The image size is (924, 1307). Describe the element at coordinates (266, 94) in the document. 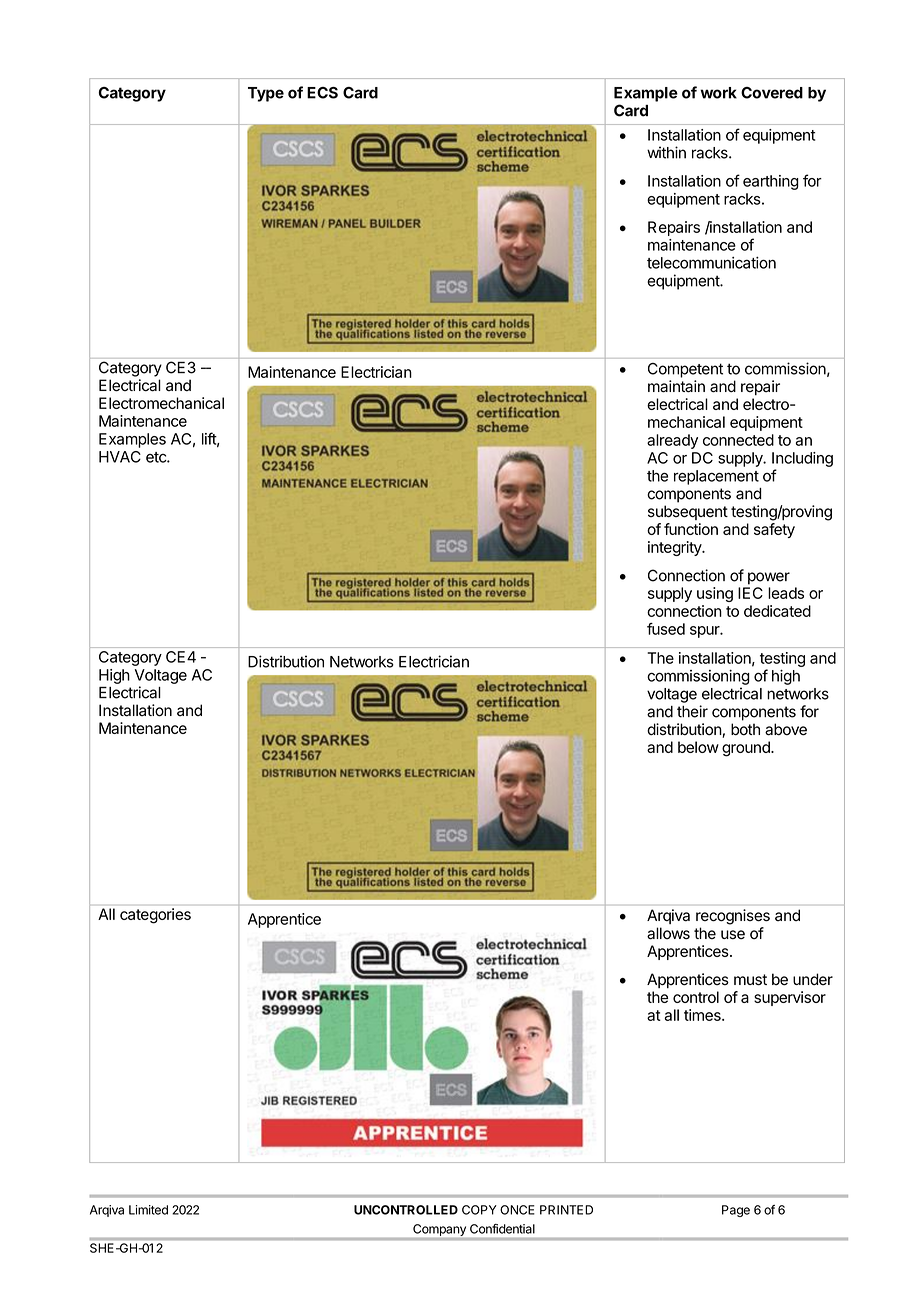

I see `Type` at that location.
